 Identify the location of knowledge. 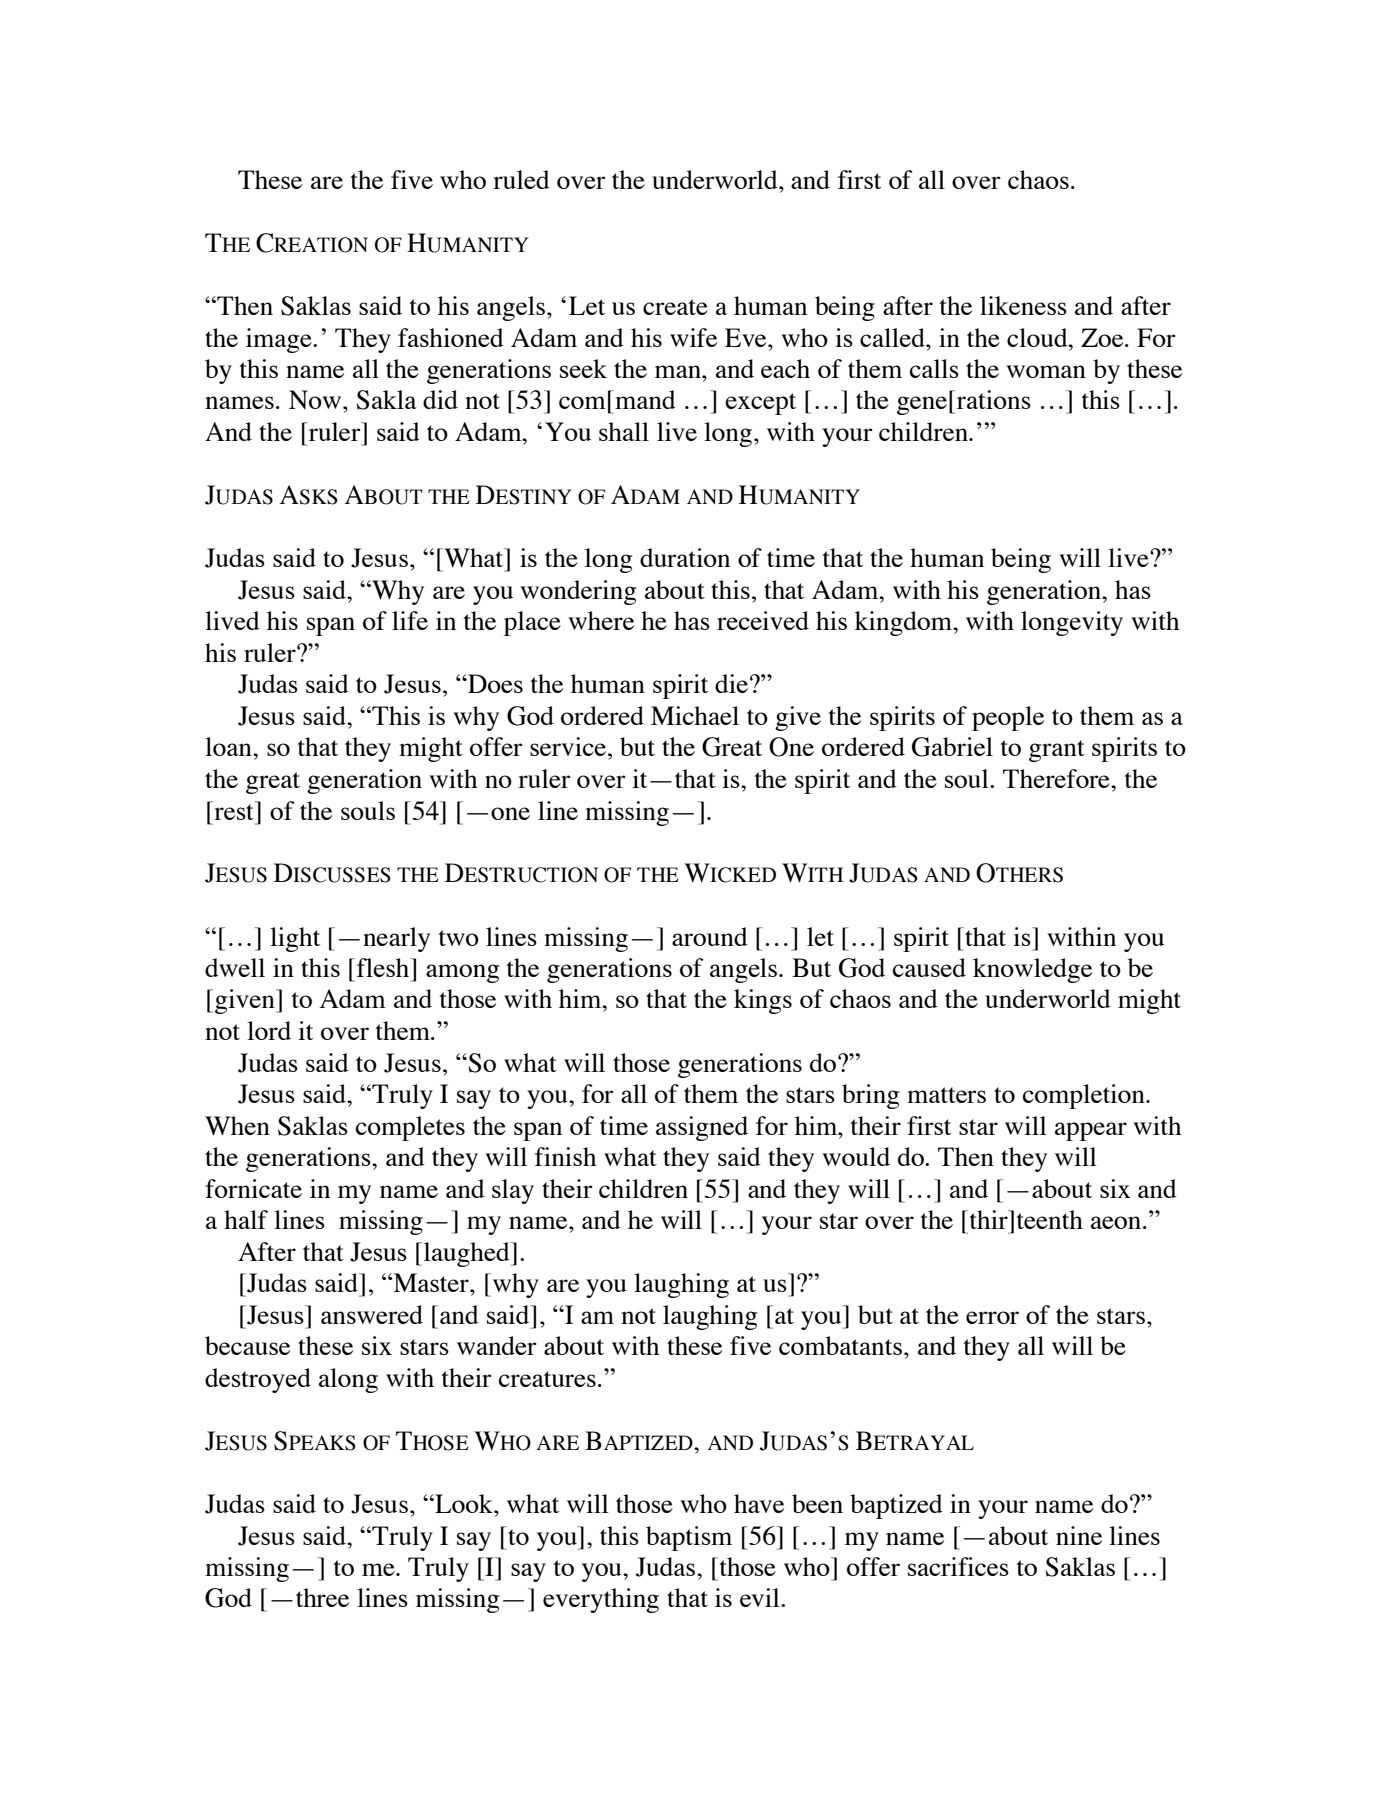
(1032, 970).
